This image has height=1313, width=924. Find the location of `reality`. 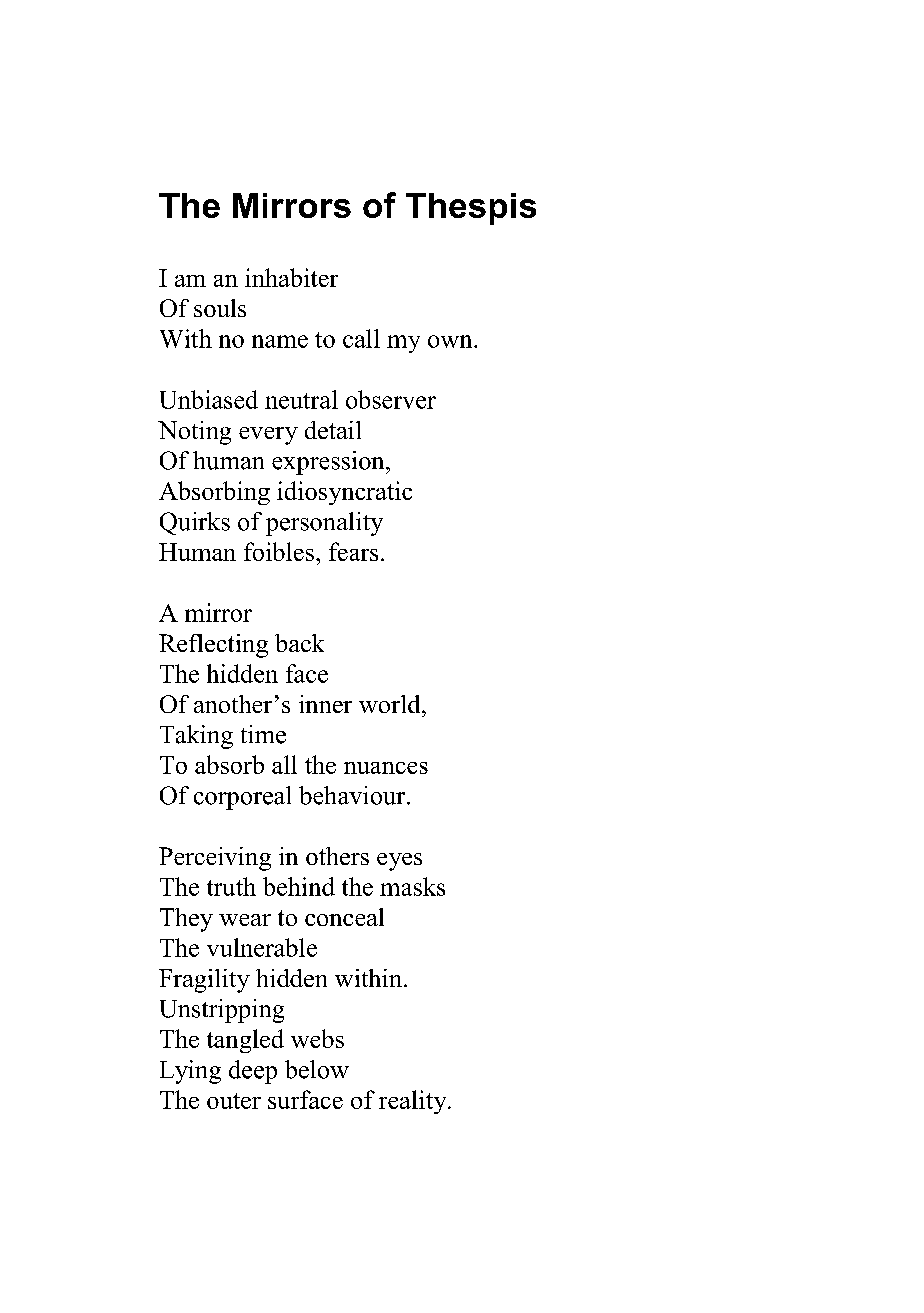

reality is located at coordinates (414, 1102).
